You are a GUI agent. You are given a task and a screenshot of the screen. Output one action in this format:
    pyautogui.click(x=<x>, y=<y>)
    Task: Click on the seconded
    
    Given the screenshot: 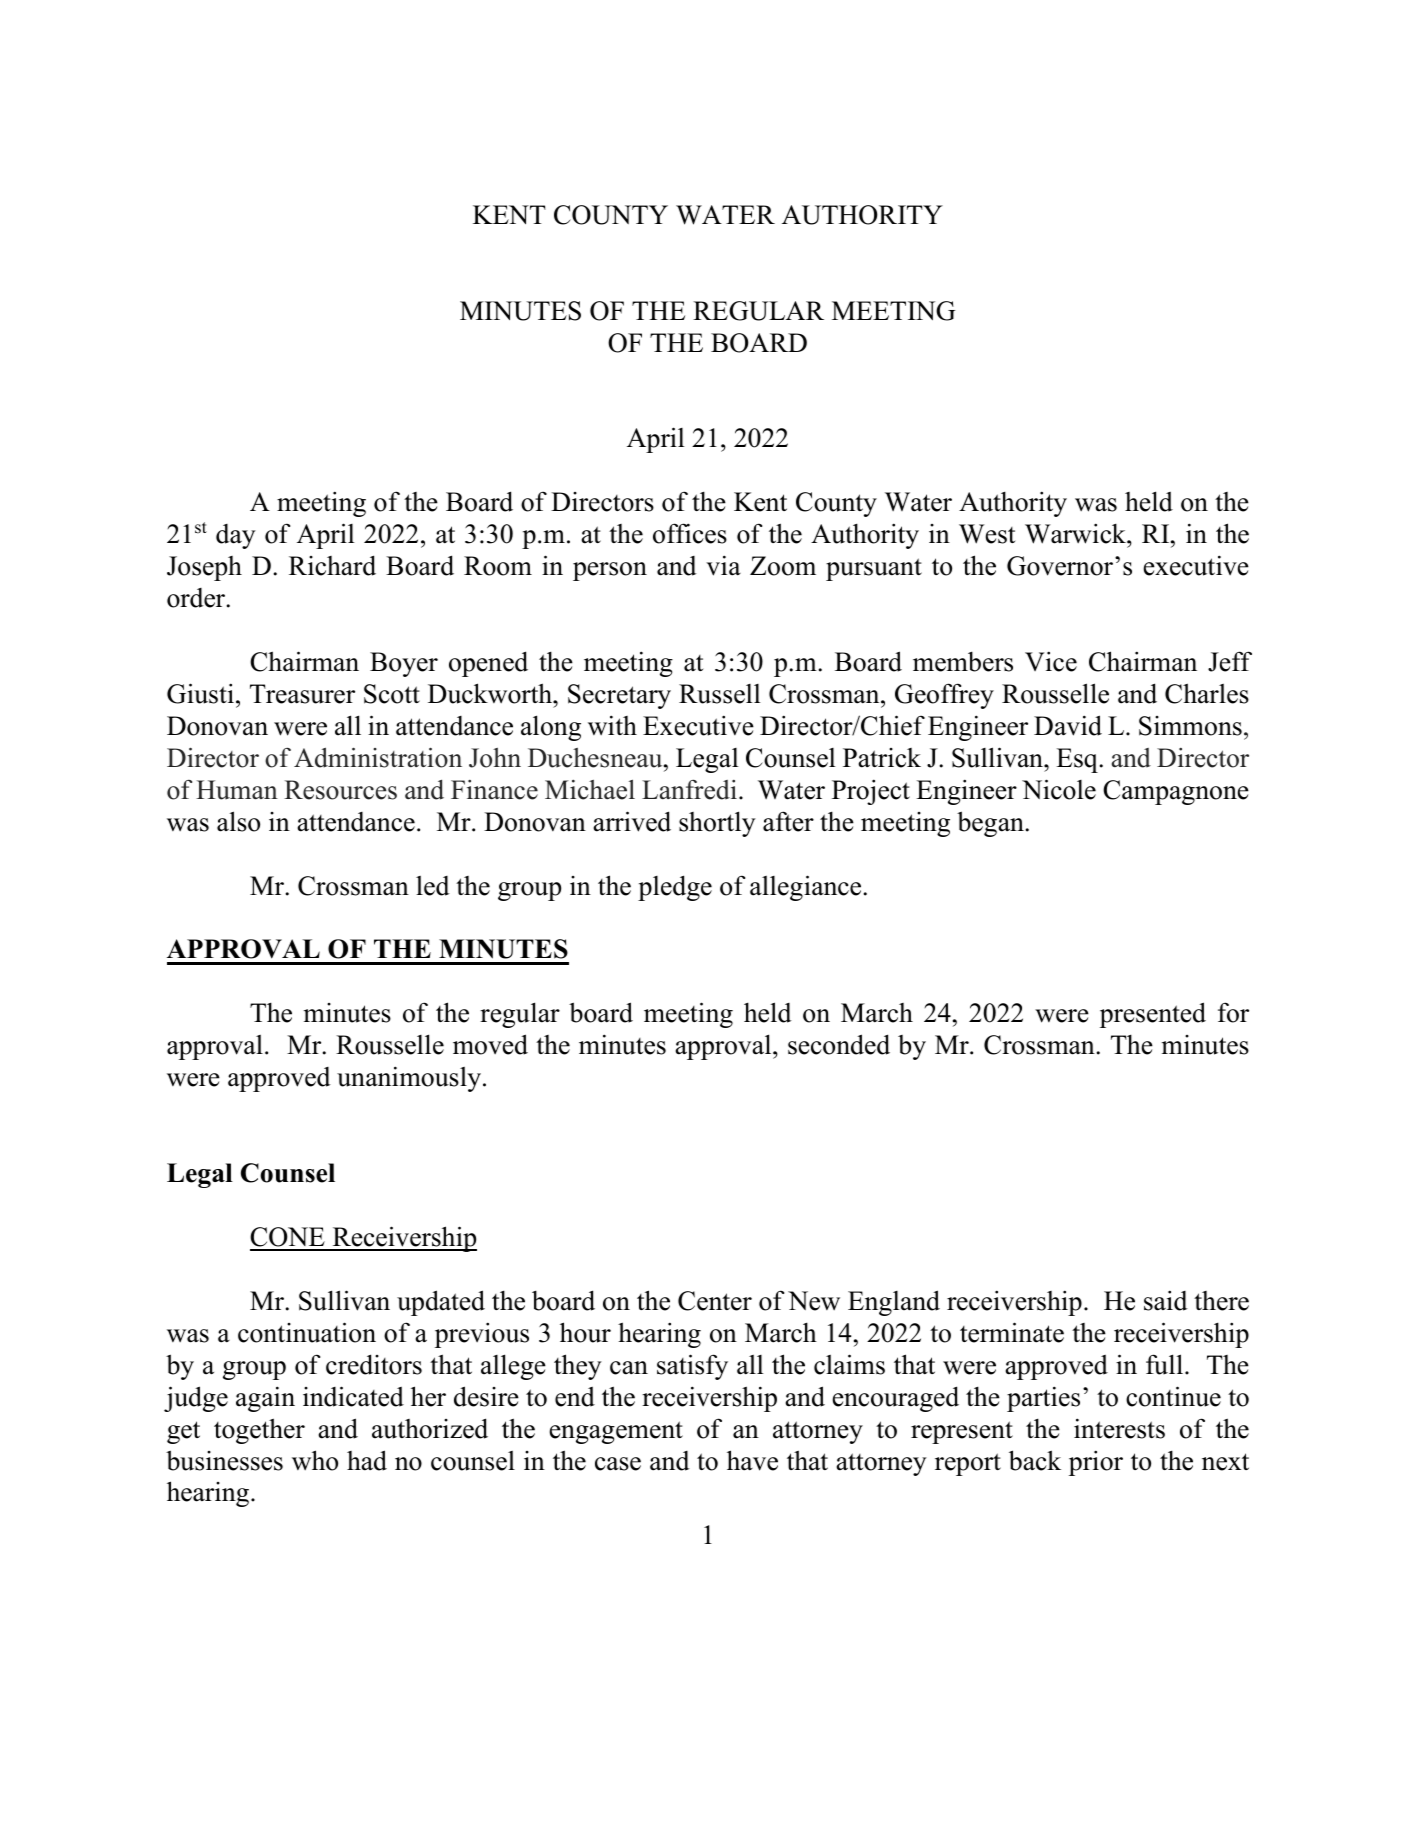 What is the action you would take?
    pyautogui.click(x=839, y=1044)
